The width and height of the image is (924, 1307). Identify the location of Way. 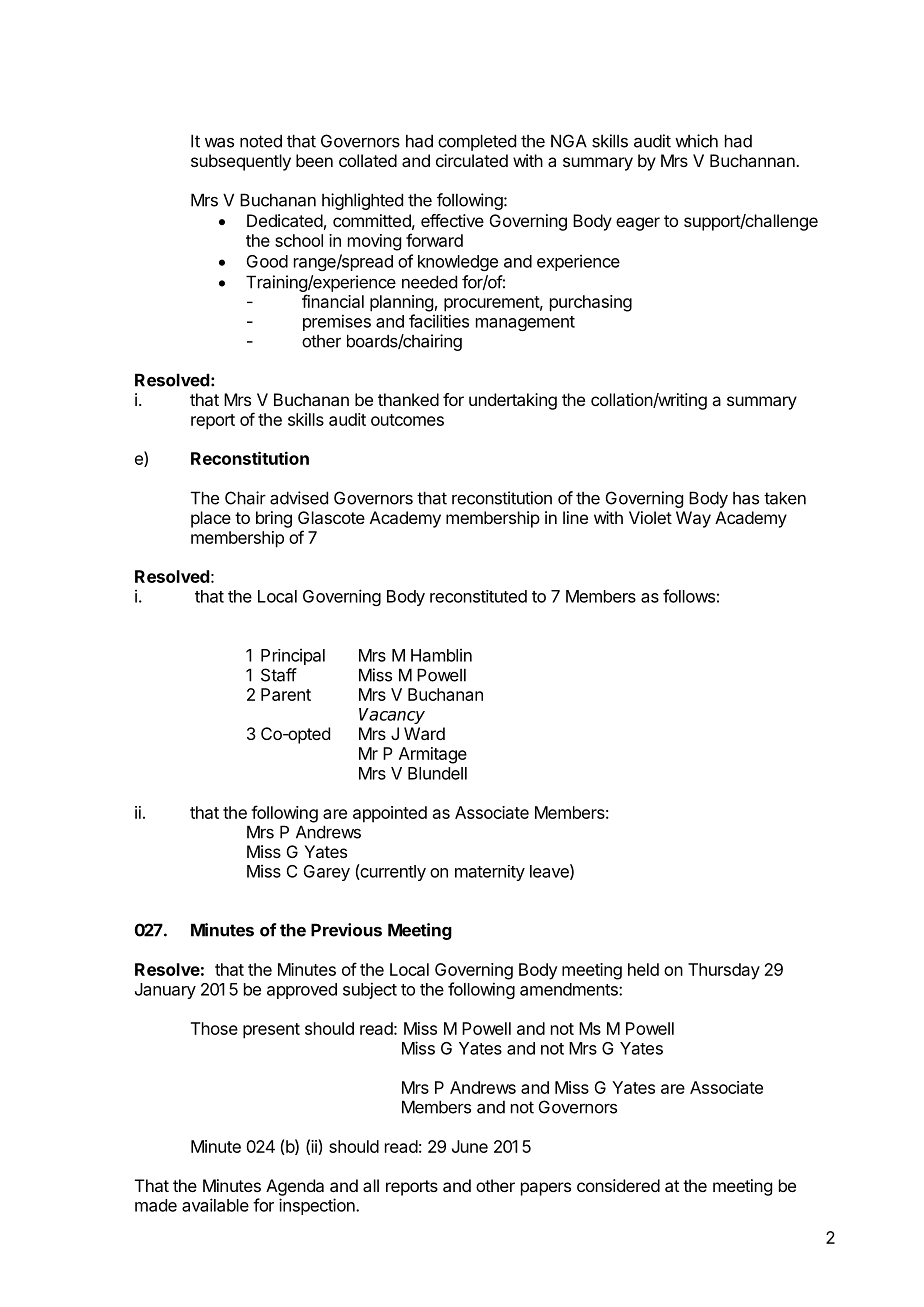
(693, 519).
